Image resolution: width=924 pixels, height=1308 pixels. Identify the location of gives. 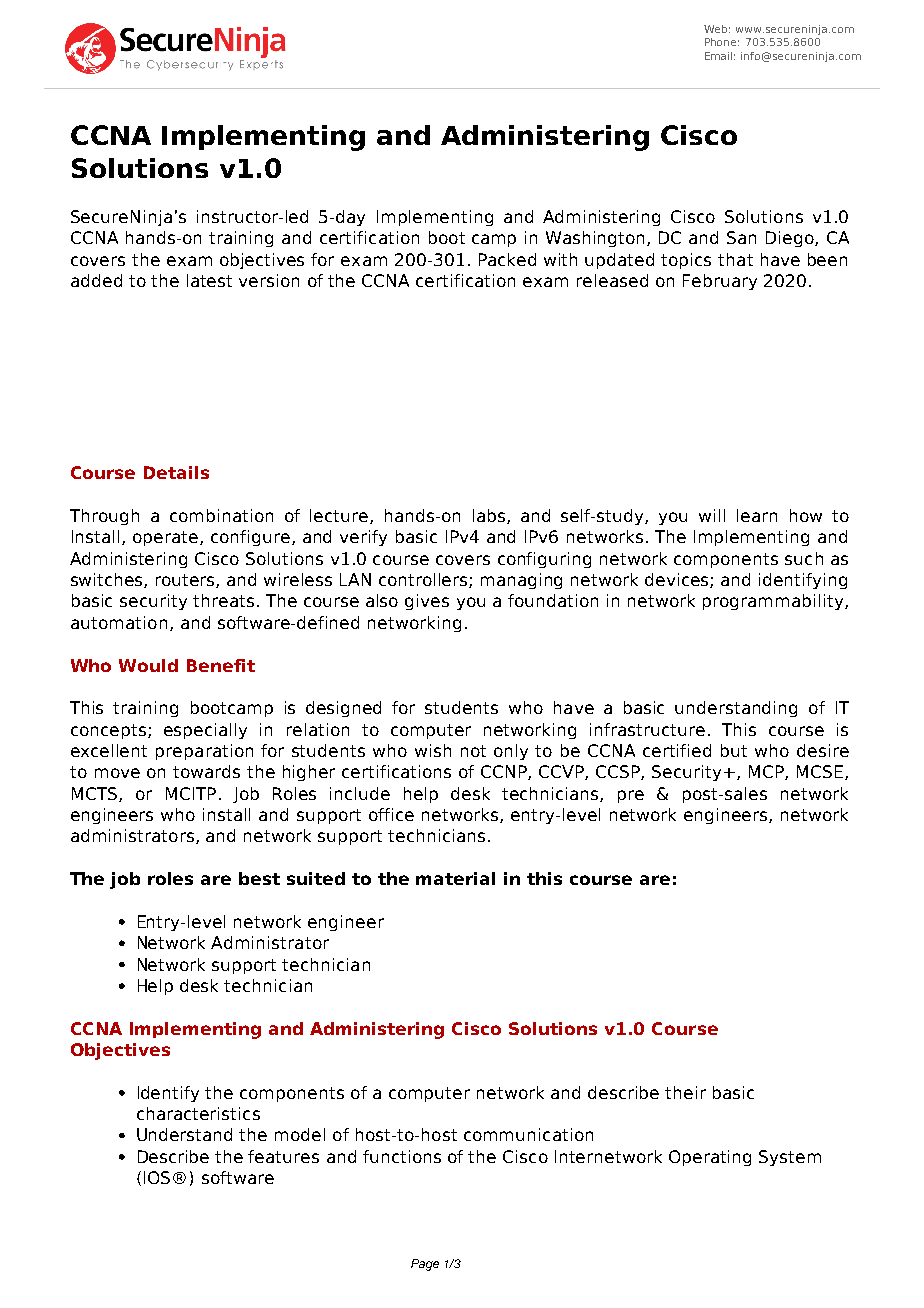
(427, 602).
